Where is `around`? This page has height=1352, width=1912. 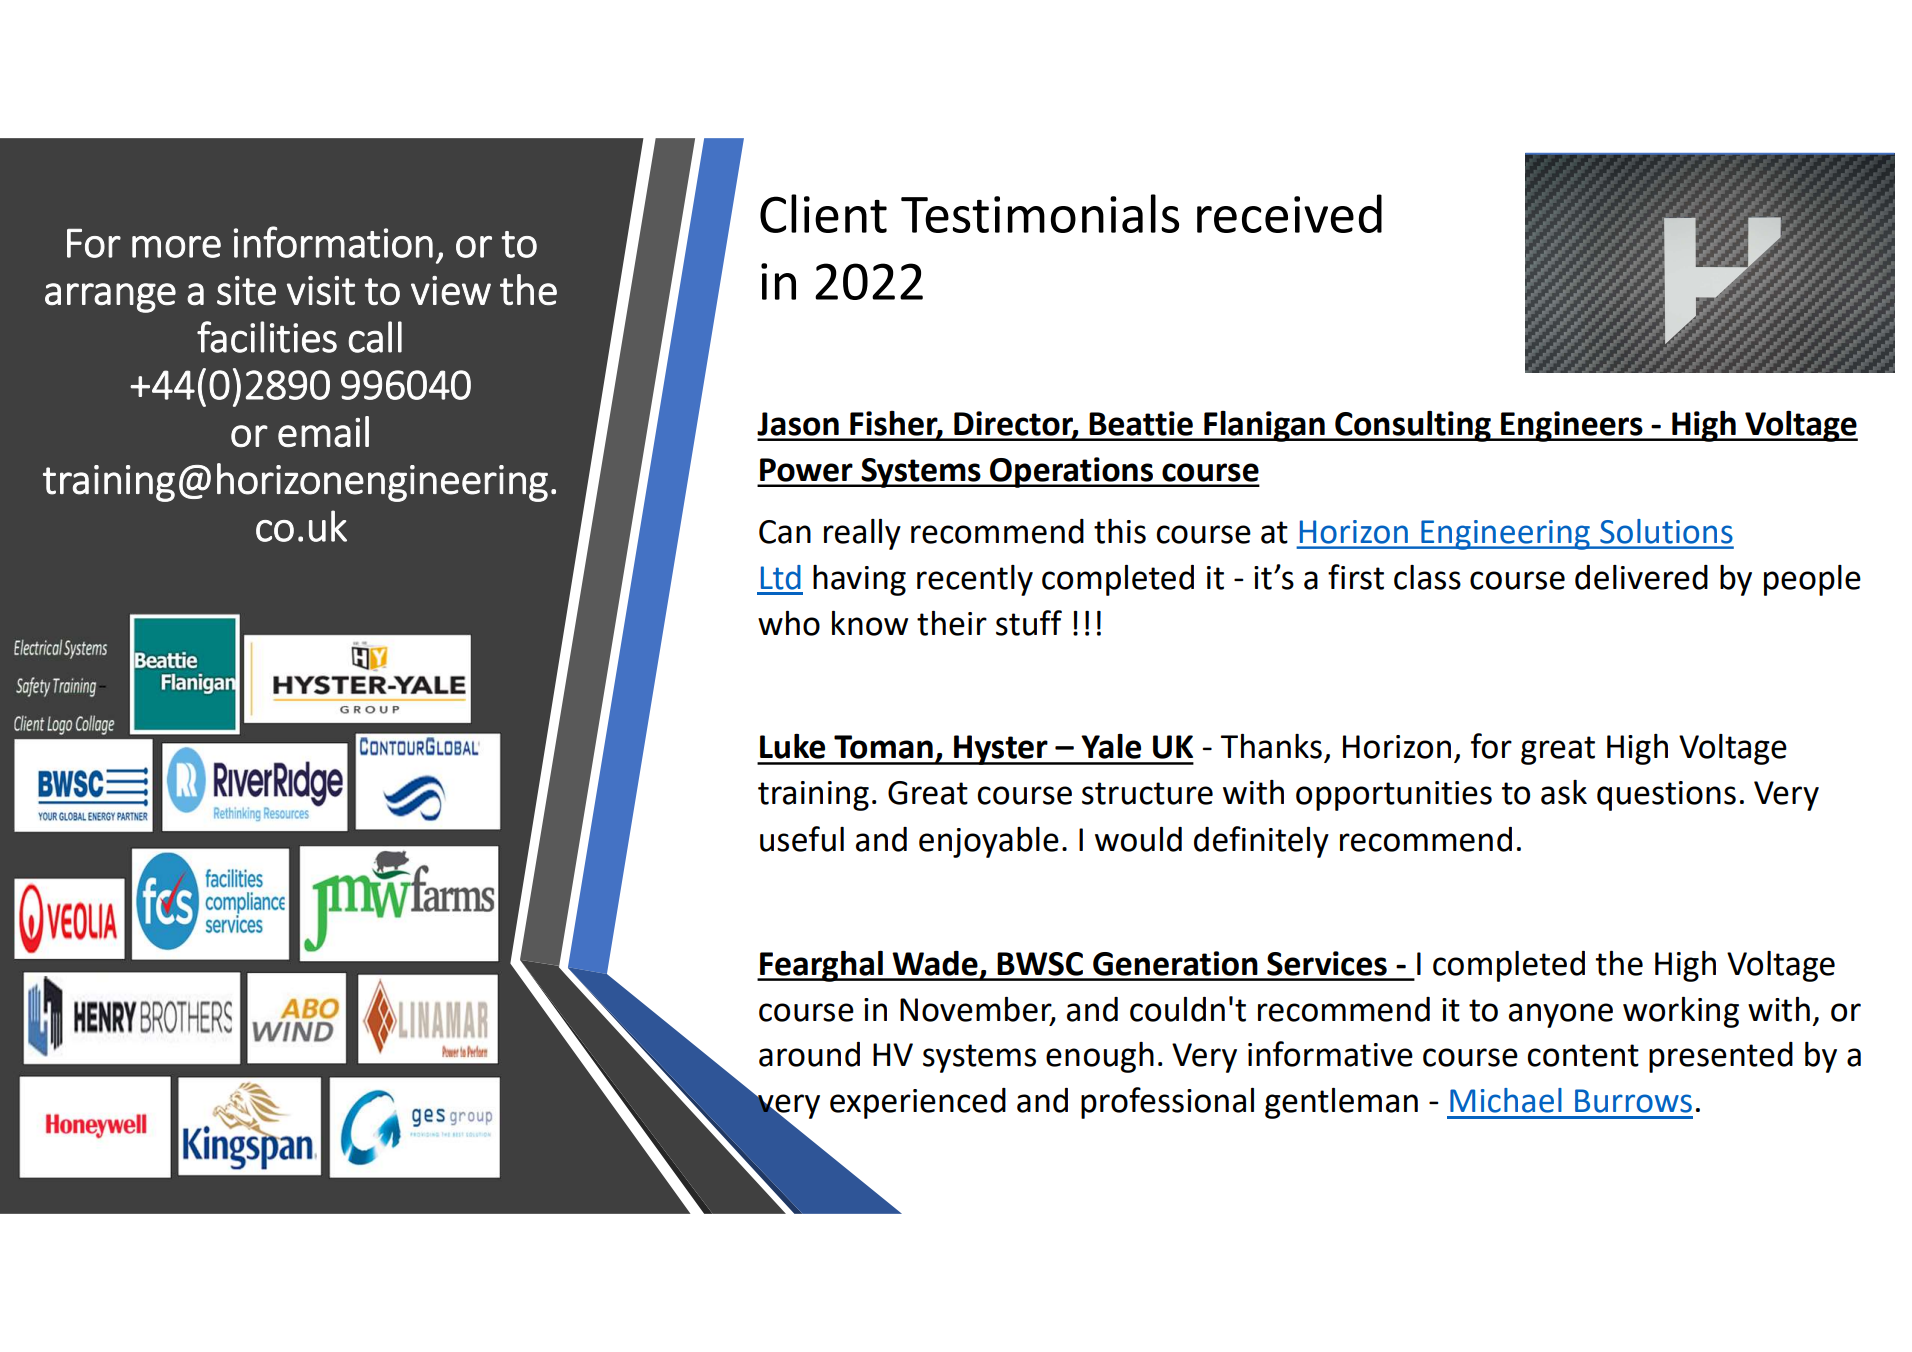
around is located at coordinates (809, 1054).
